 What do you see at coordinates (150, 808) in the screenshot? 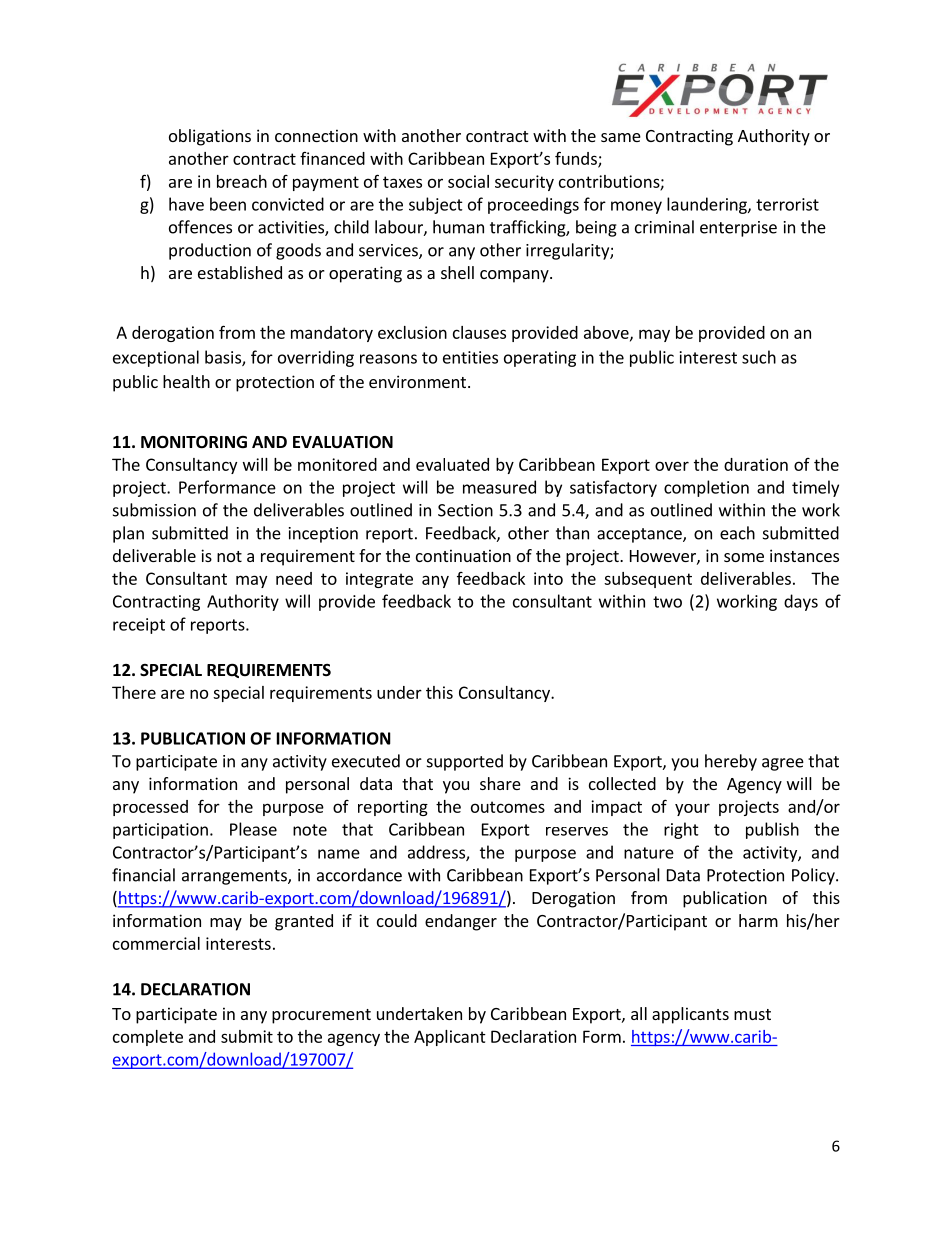
I see `processed` at bounding box center [150, 808].
